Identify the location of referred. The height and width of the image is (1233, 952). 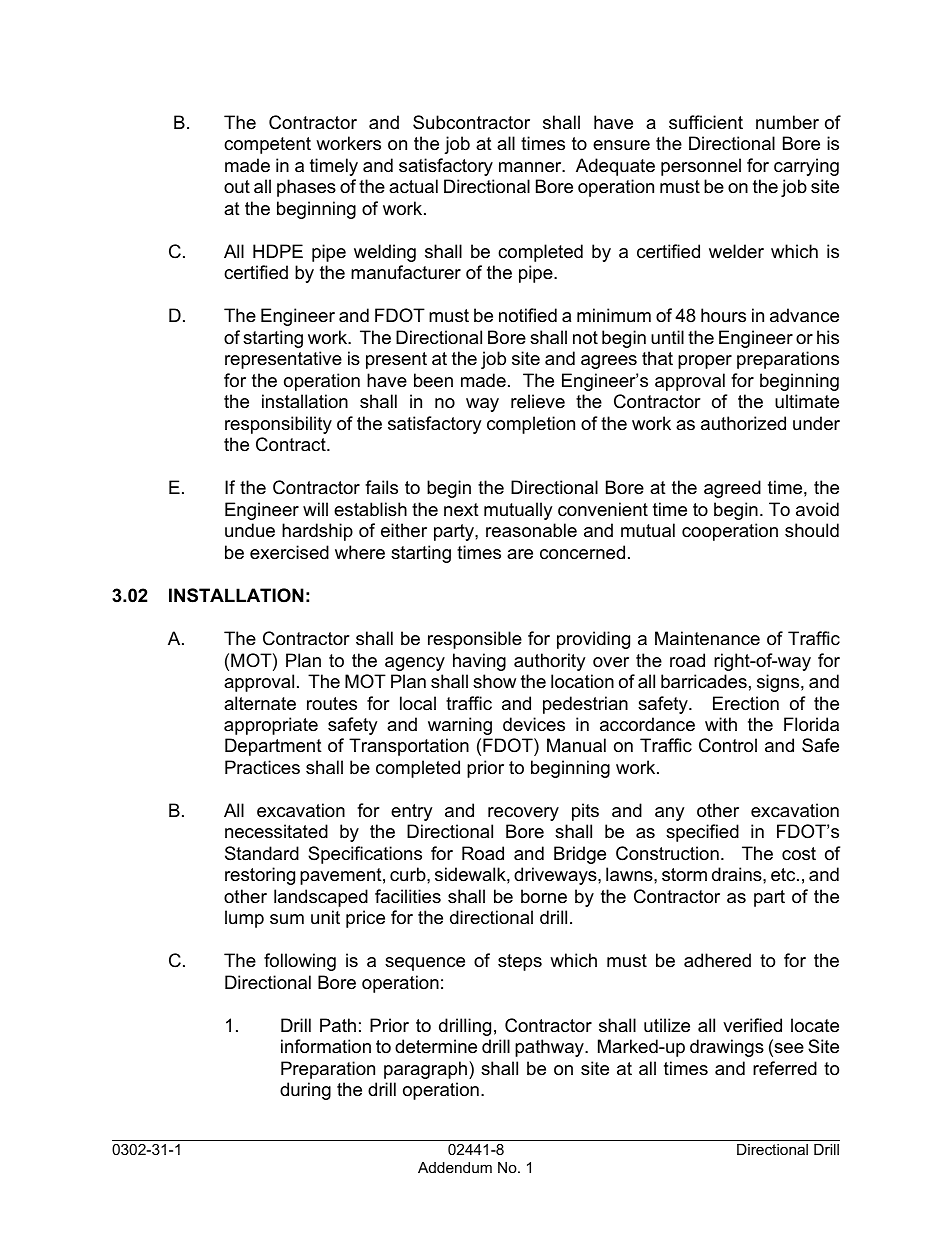
(785, 1068).
